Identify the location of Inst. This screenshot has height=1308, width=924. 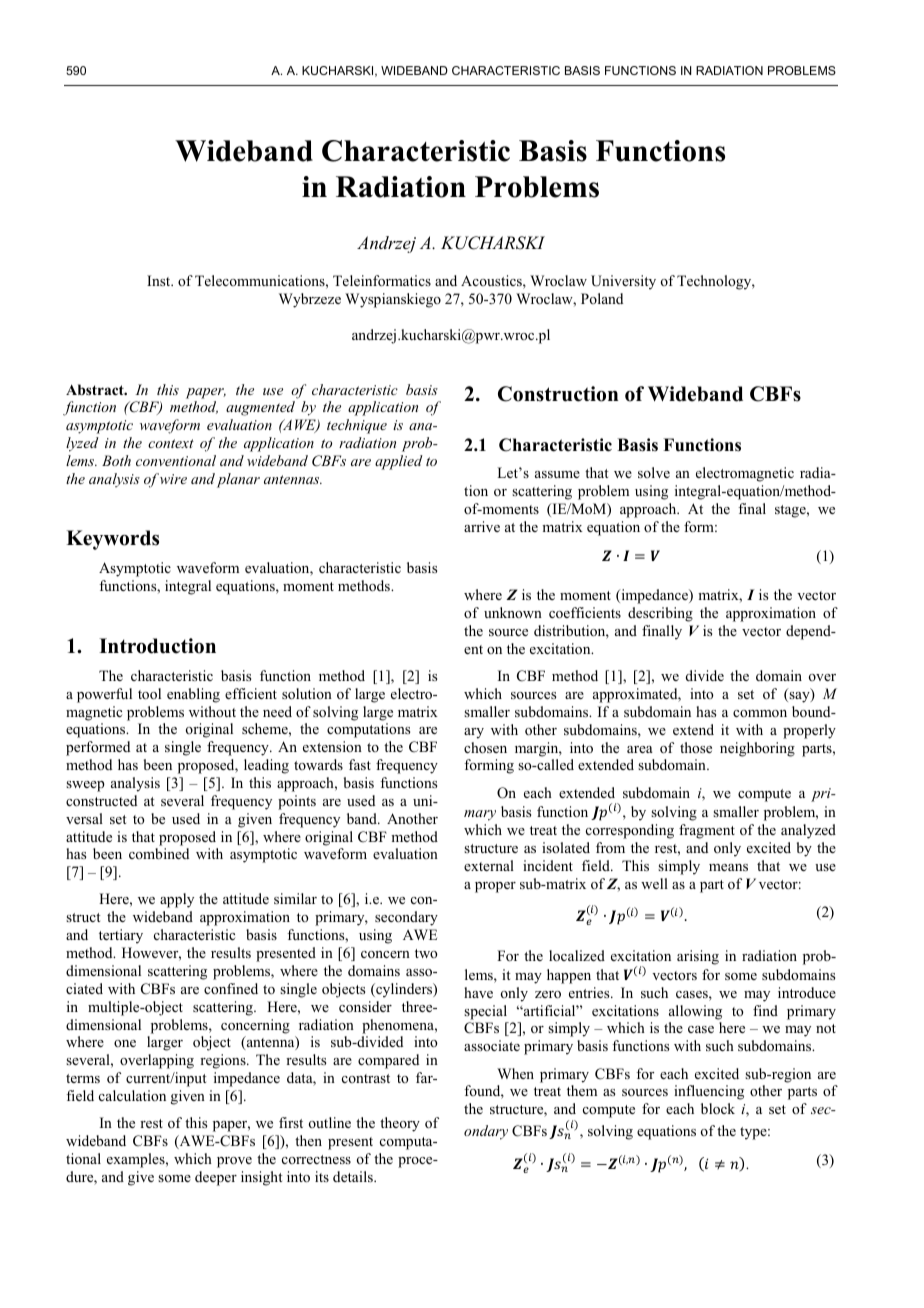
(160, 280).
